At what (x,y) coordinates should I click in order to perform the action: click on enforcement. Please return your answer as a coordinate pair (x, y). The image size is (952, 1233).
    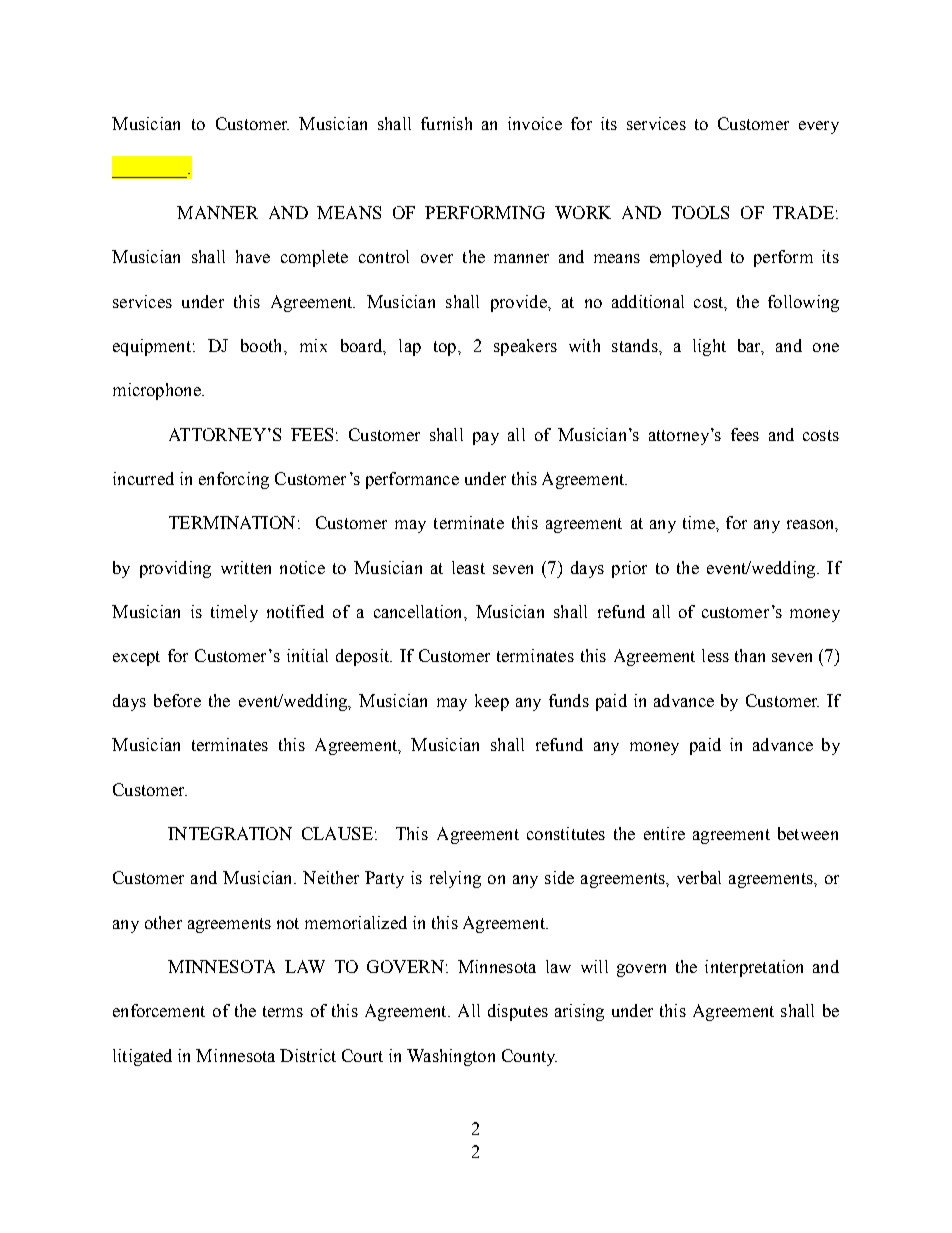
    Looking at the image, I should click on (159, 1010).
